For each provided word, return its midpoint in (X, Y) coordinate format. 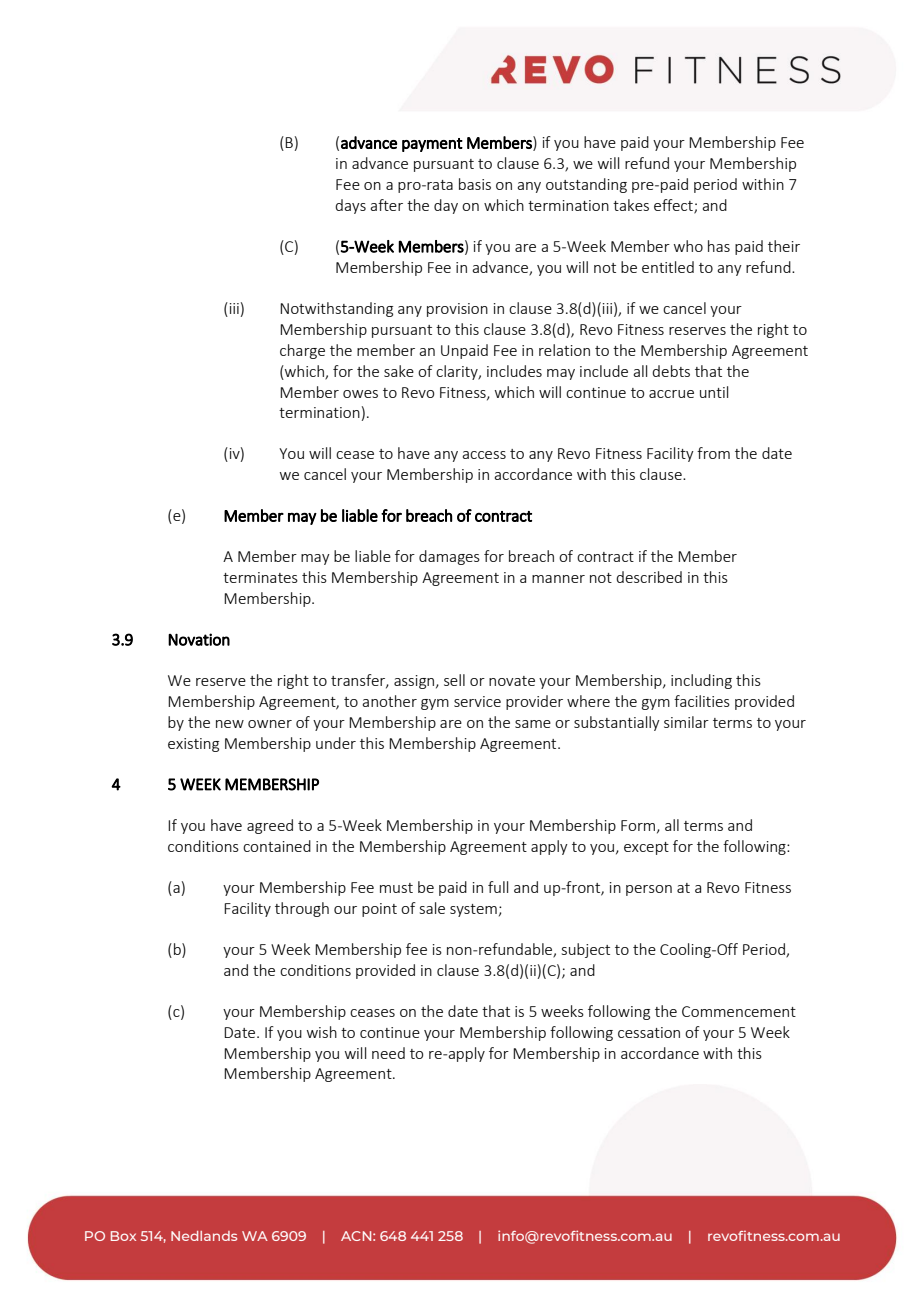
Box (123, 1236)
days (350, 206)
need (388, 1053)
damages (449, 557)
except (646, 848)
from (713, 453)
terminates (260, 577)
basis (475, 184)
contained (277, 846)
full (498, 887)
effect (674, 206)
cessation (649, 1032)
